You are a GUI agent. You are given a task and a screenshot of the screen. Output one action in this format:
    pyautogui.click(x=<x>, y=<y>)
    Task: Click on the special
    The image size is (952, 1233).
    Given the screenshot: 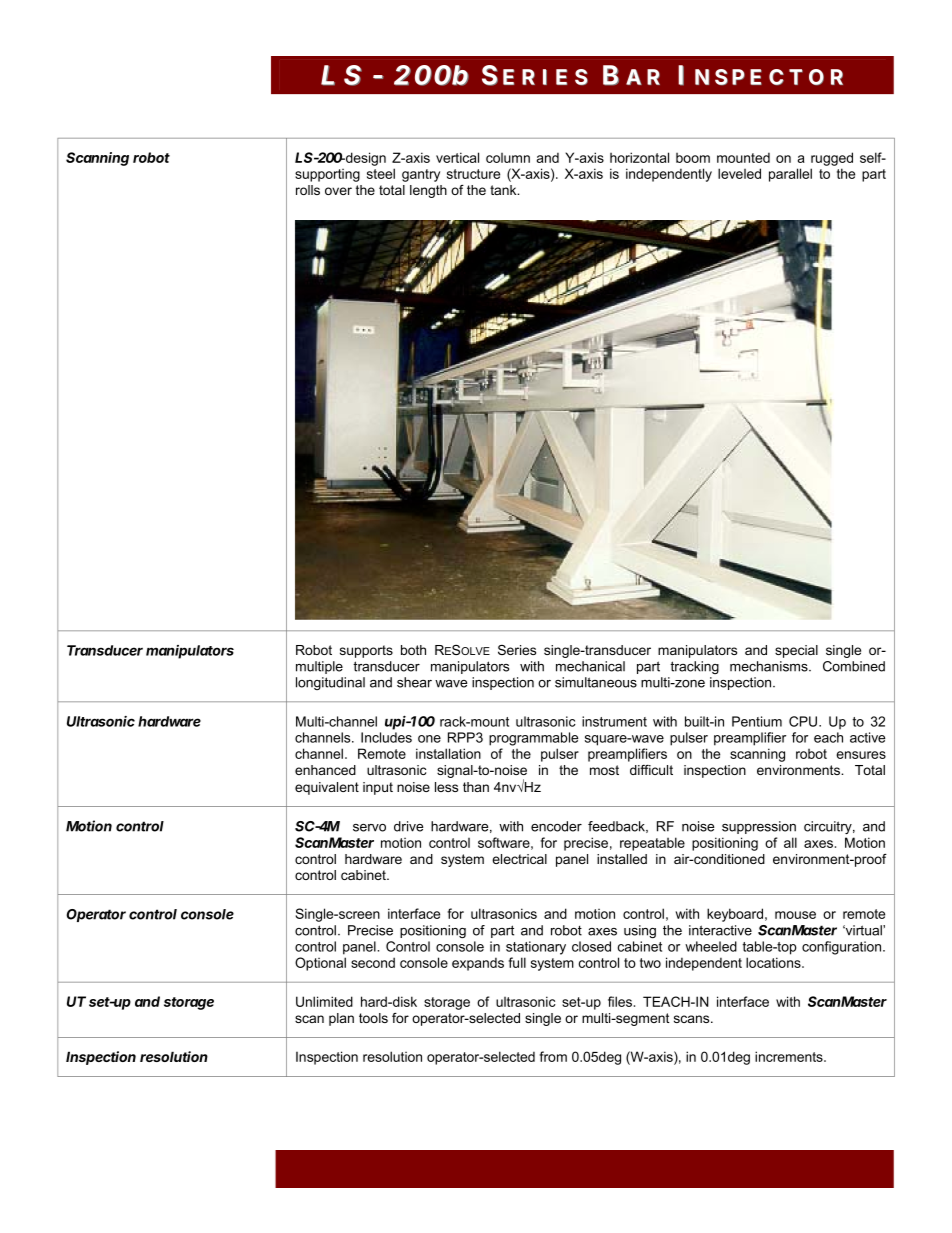 What is the action you would take?
    pyautogui.click(x=796, y=651)
